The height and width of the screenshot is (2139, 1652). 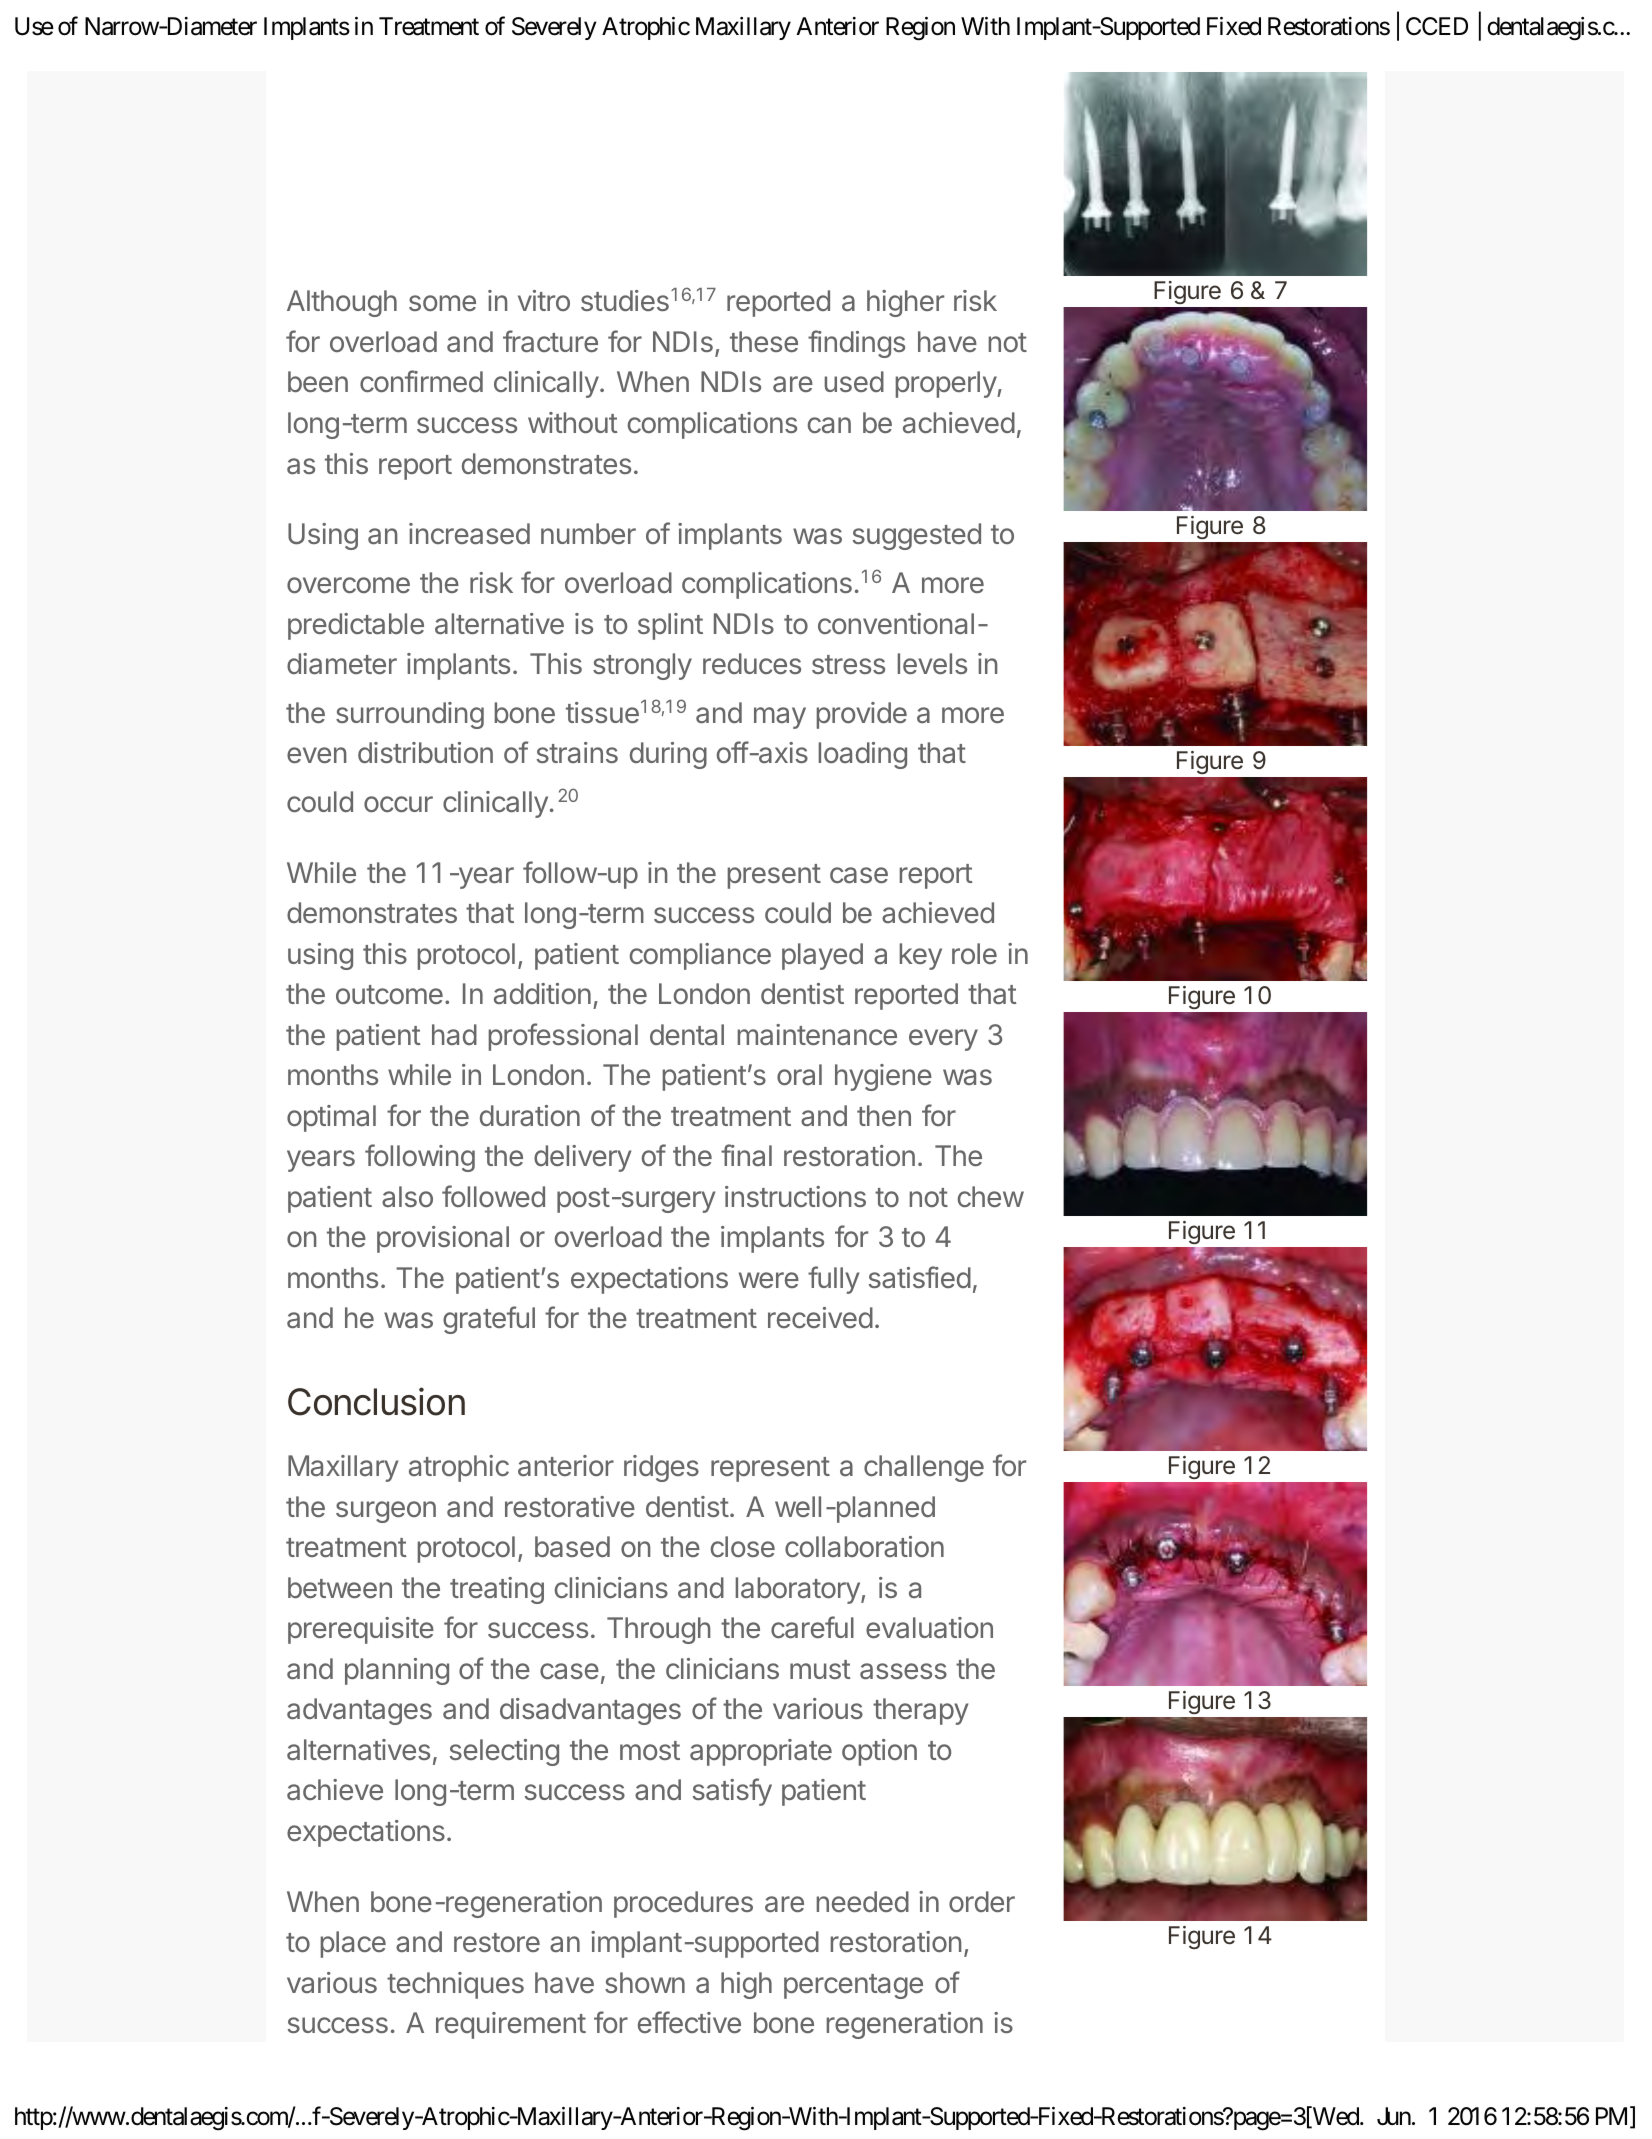 I want to click on confirmed, so click(x=421, y=381).
